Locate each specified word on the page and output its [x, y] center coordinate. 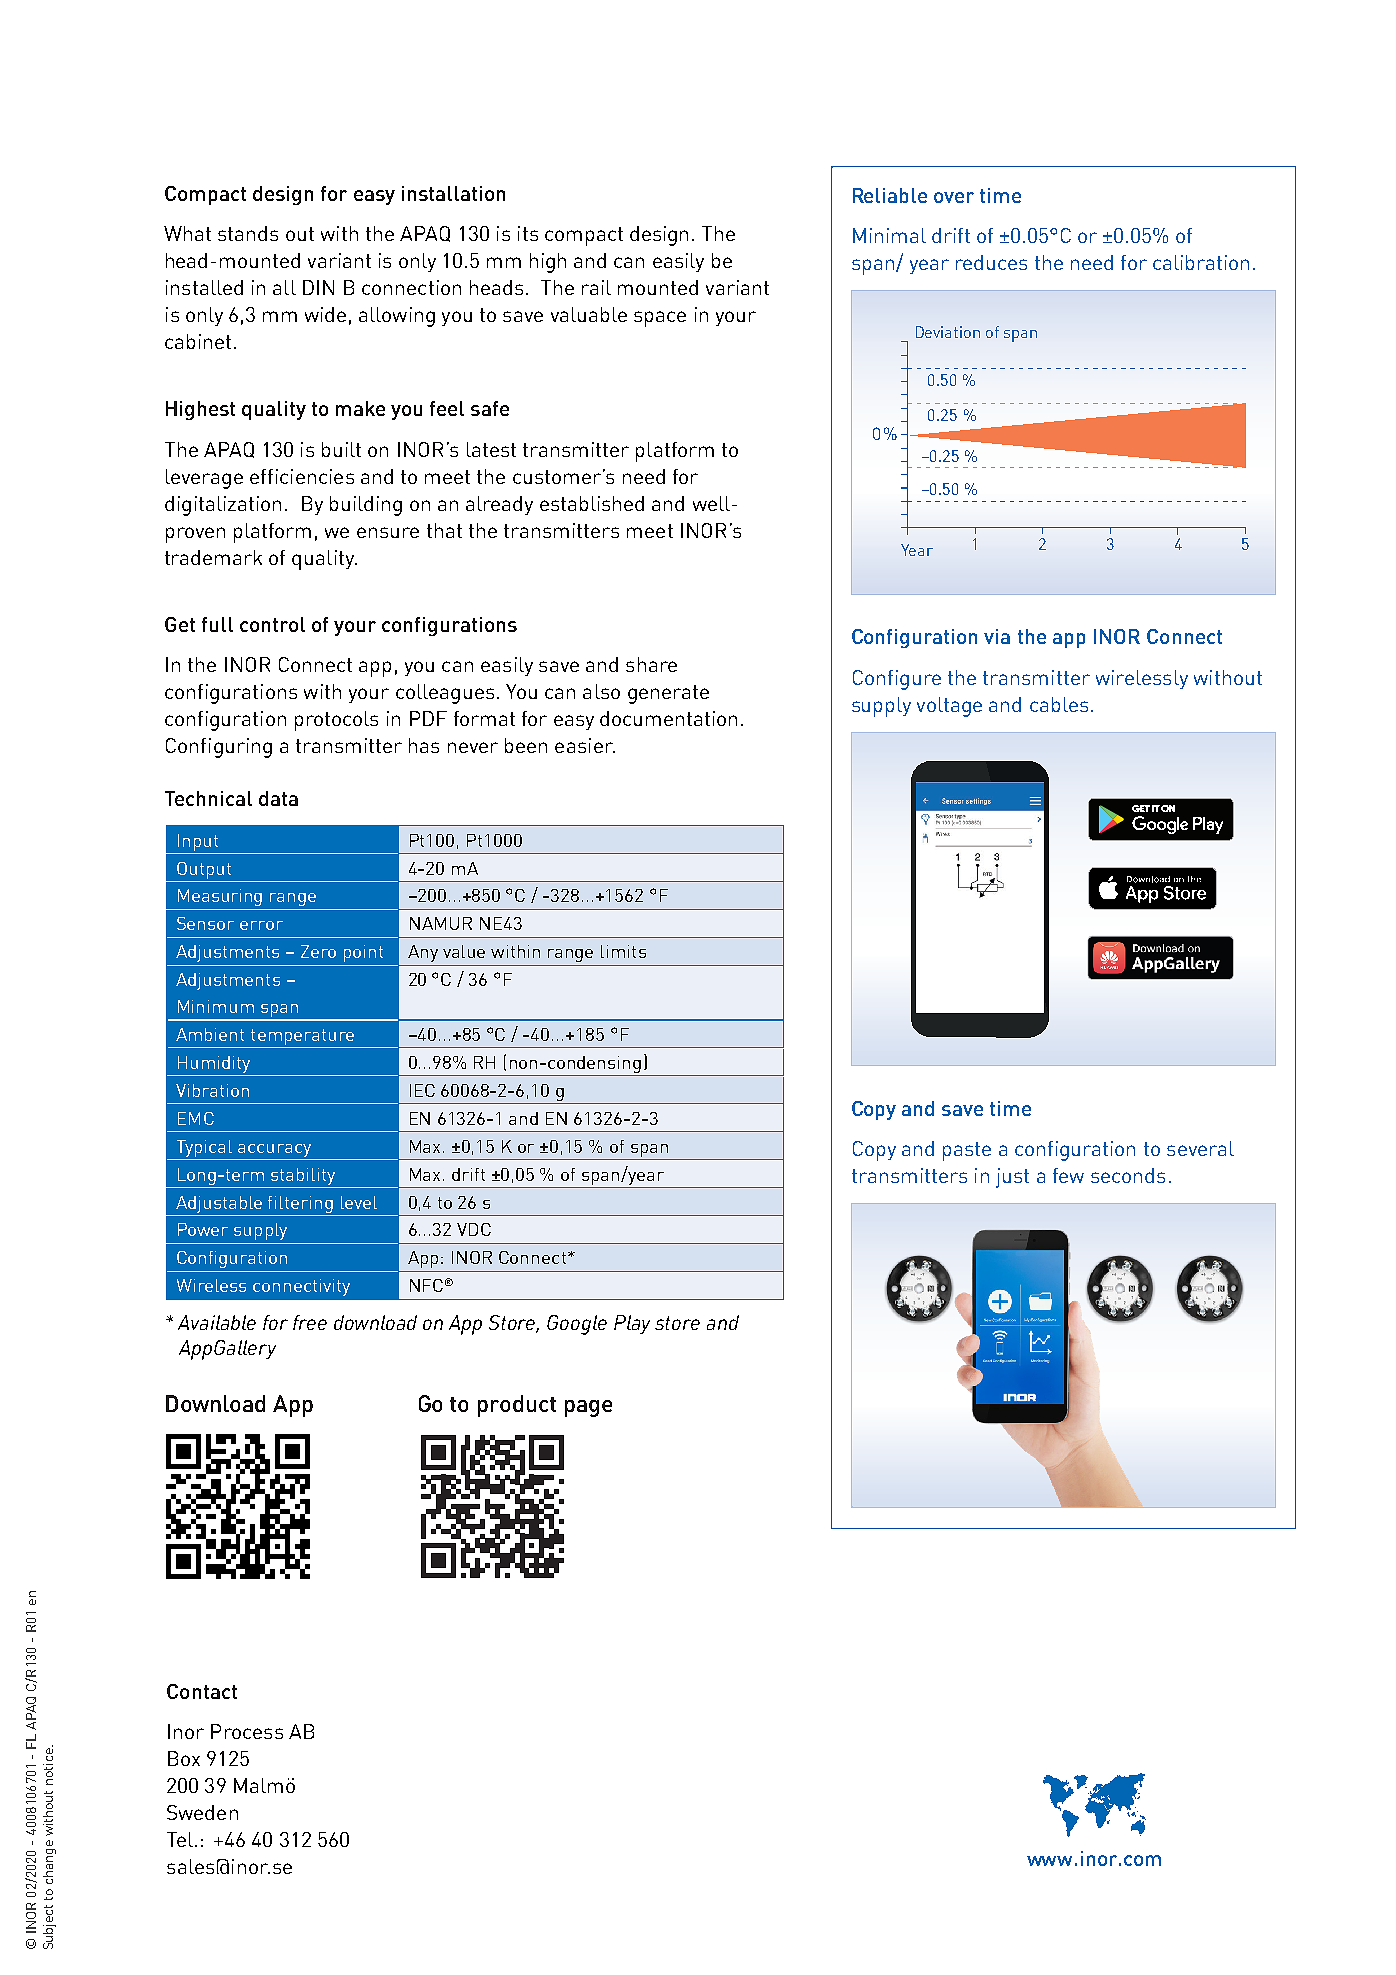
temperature [302, 1037]
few [1068, 1175]
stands [248, 233]
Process [247, 1731]
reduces [991, 262]
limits [623, 951]
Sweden [202, 1812]
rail [596, 287]
